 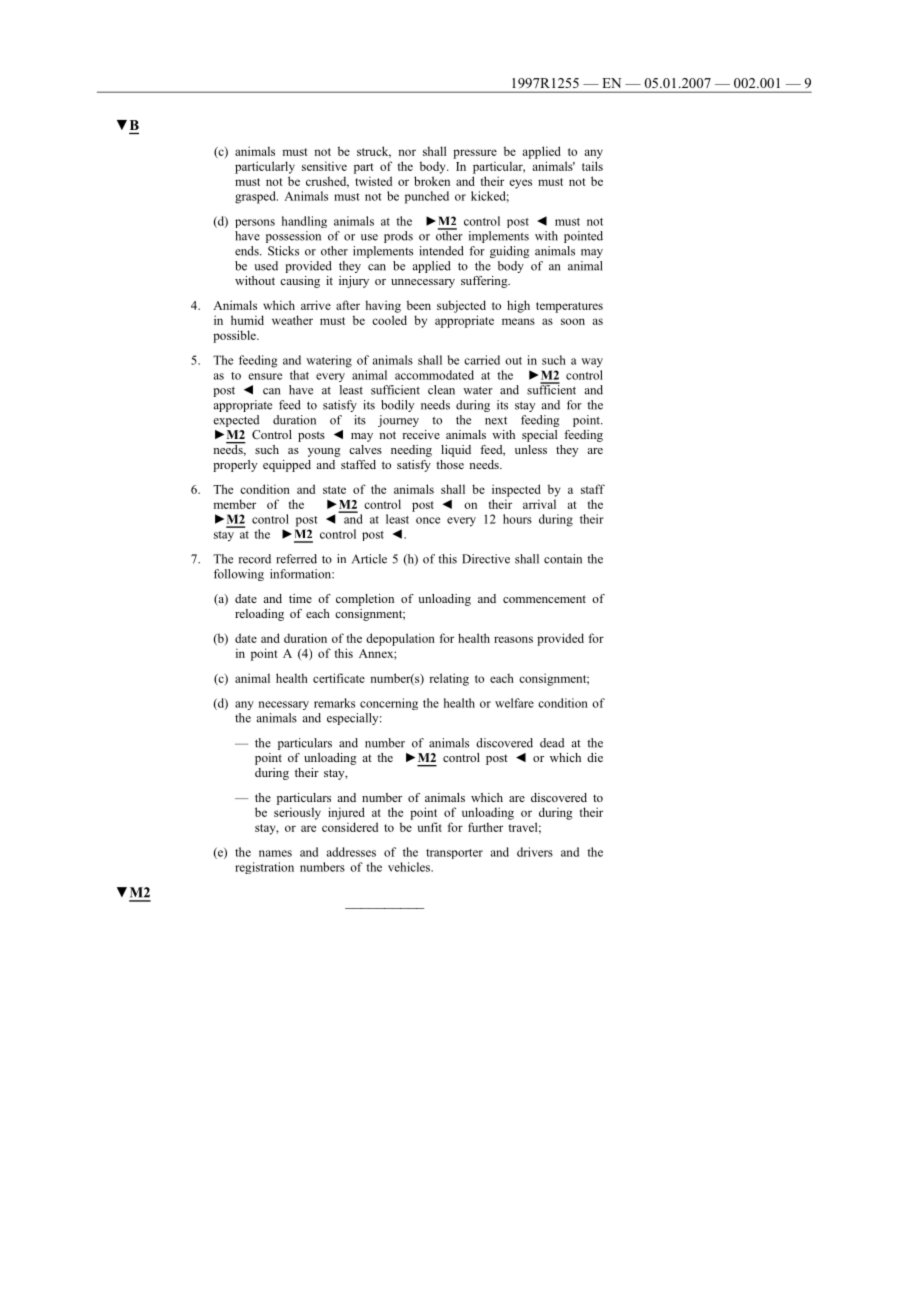 I want to click on temperatures, so click(x=569, y=307).
